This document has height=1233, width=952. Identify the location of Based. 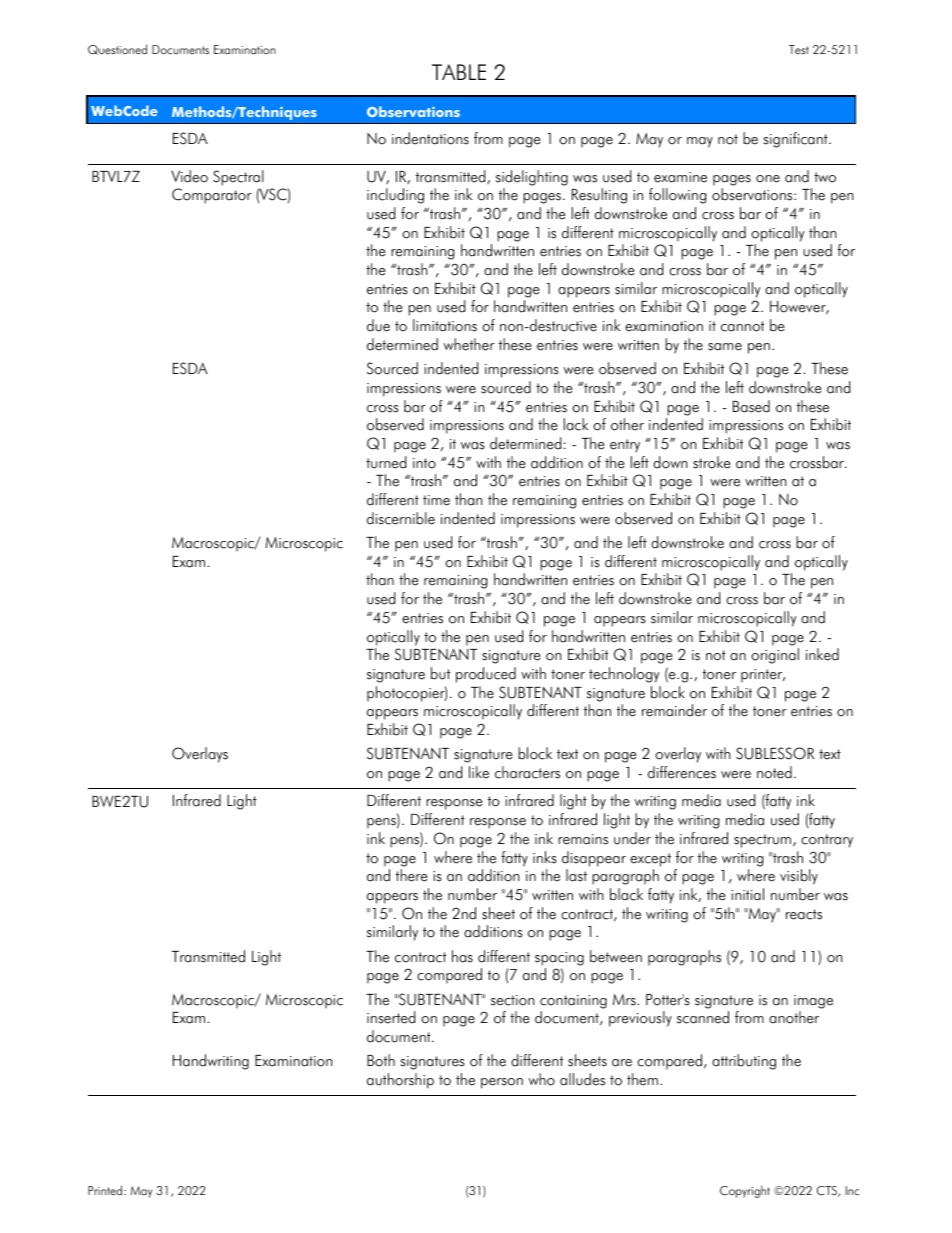
(751, 406).
